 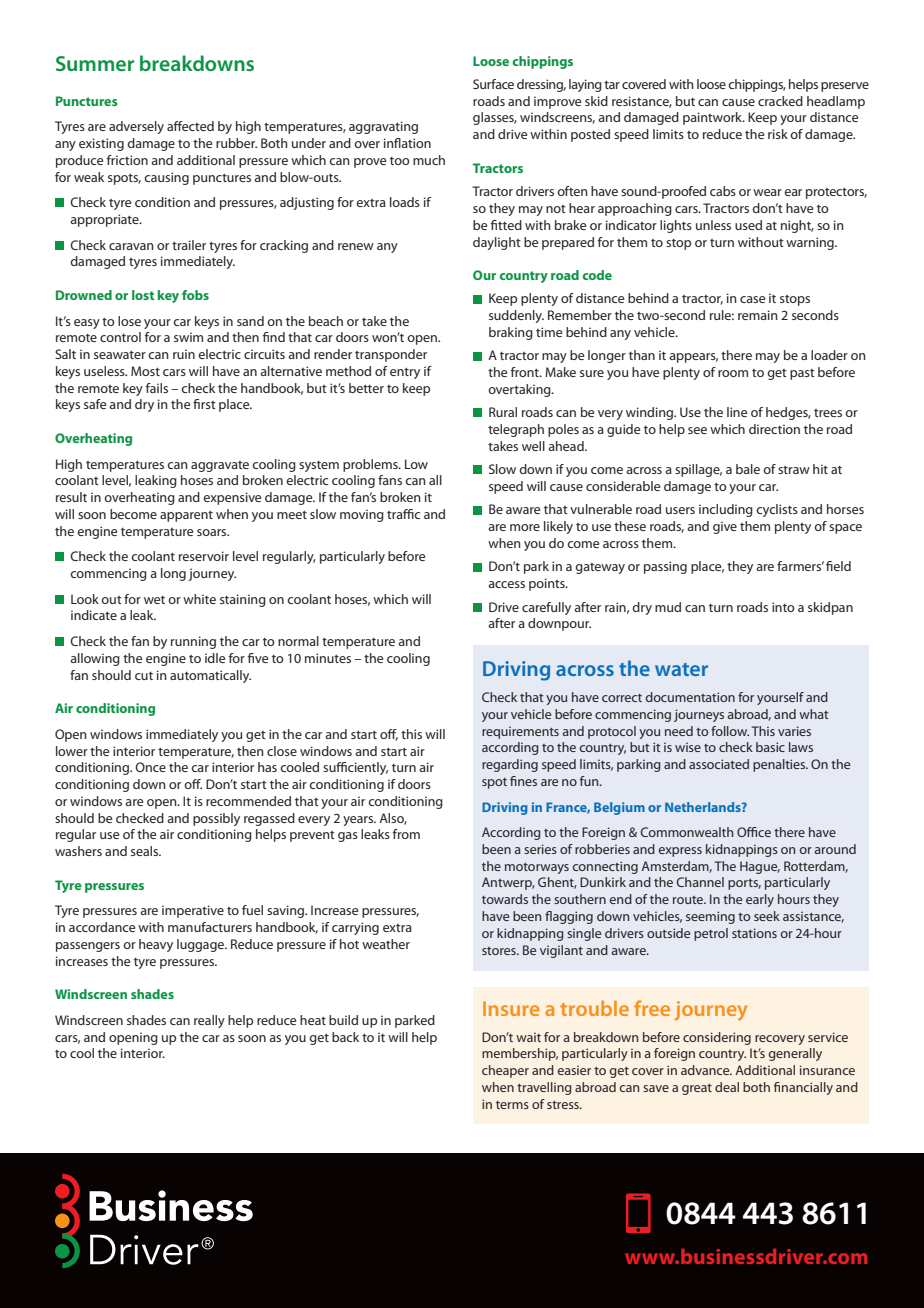 What do you see at coordinates (136, 127) in the image?
I see `adversely` at bounding box center [136, 127].
